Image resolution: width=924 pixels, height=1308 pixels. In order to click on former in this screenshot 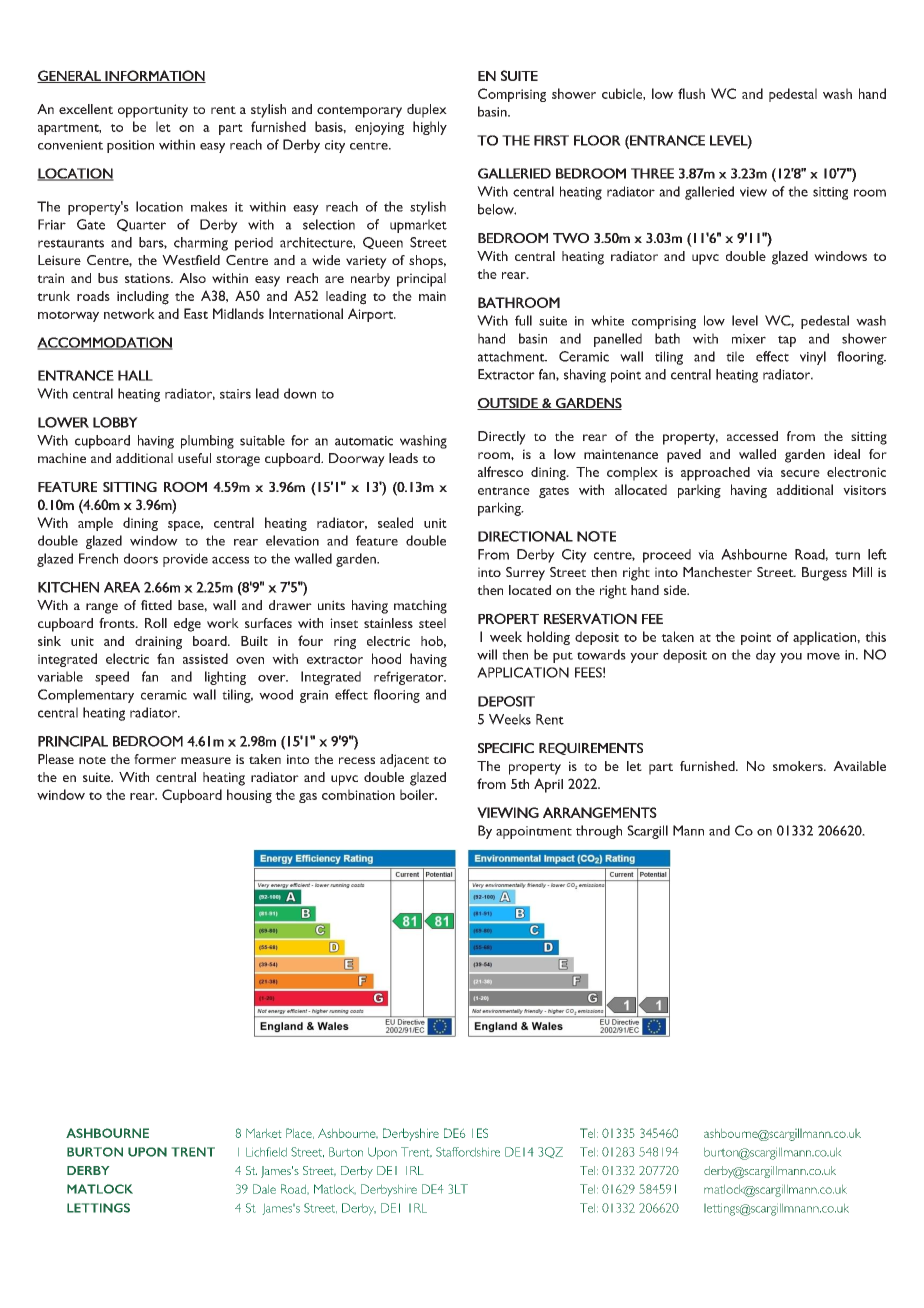, I will do `click(155, 759)`.
